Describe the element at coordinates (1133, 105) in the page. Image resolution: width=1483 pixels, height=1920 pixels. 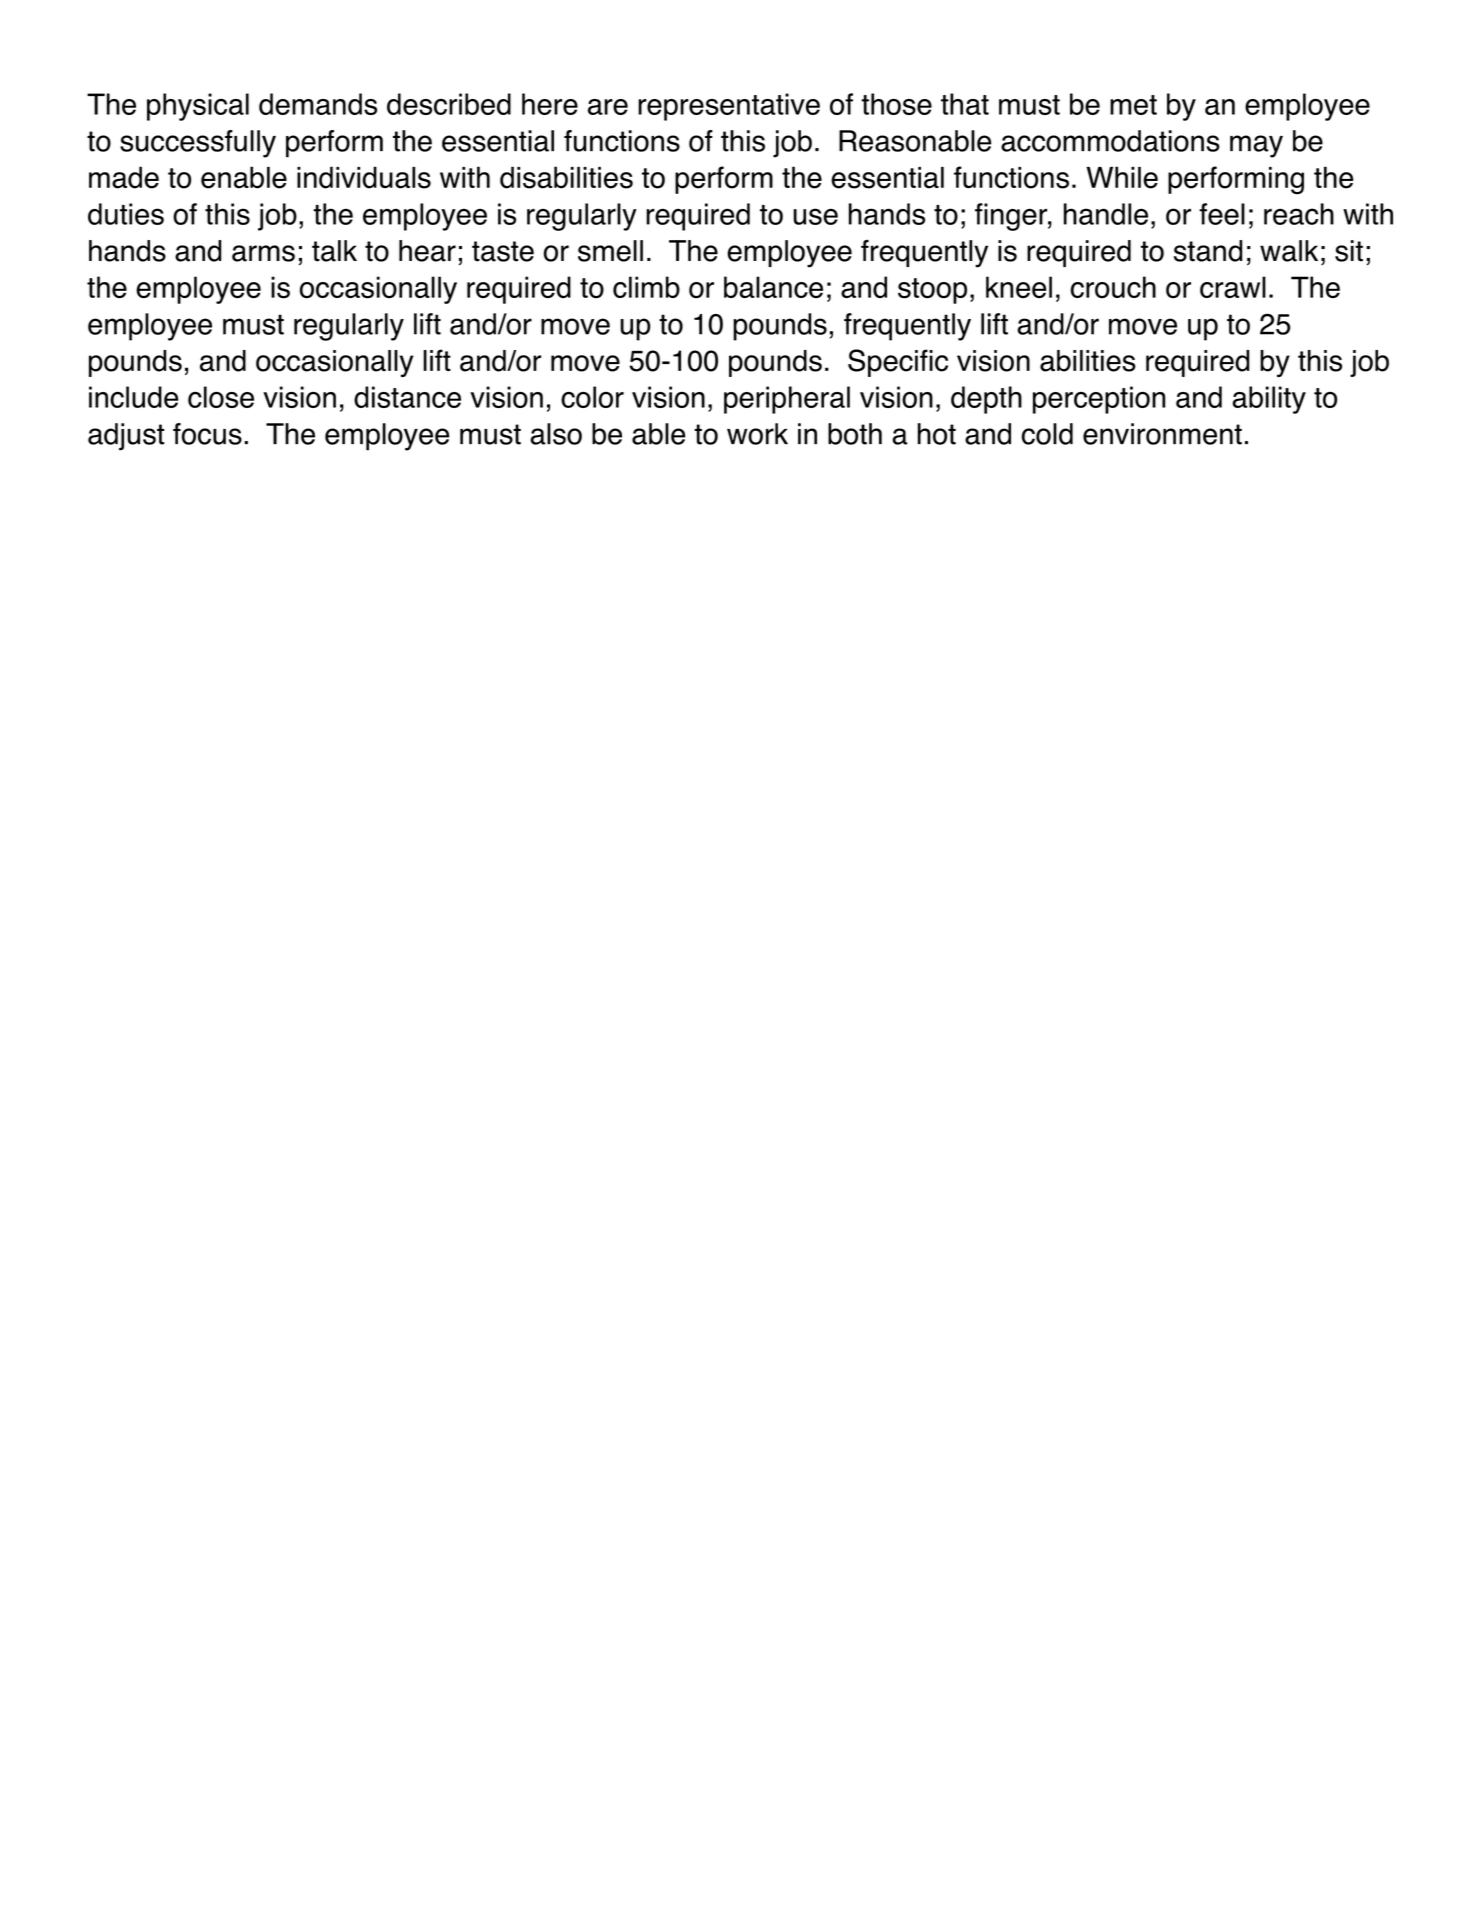
I see `met` at that location.
